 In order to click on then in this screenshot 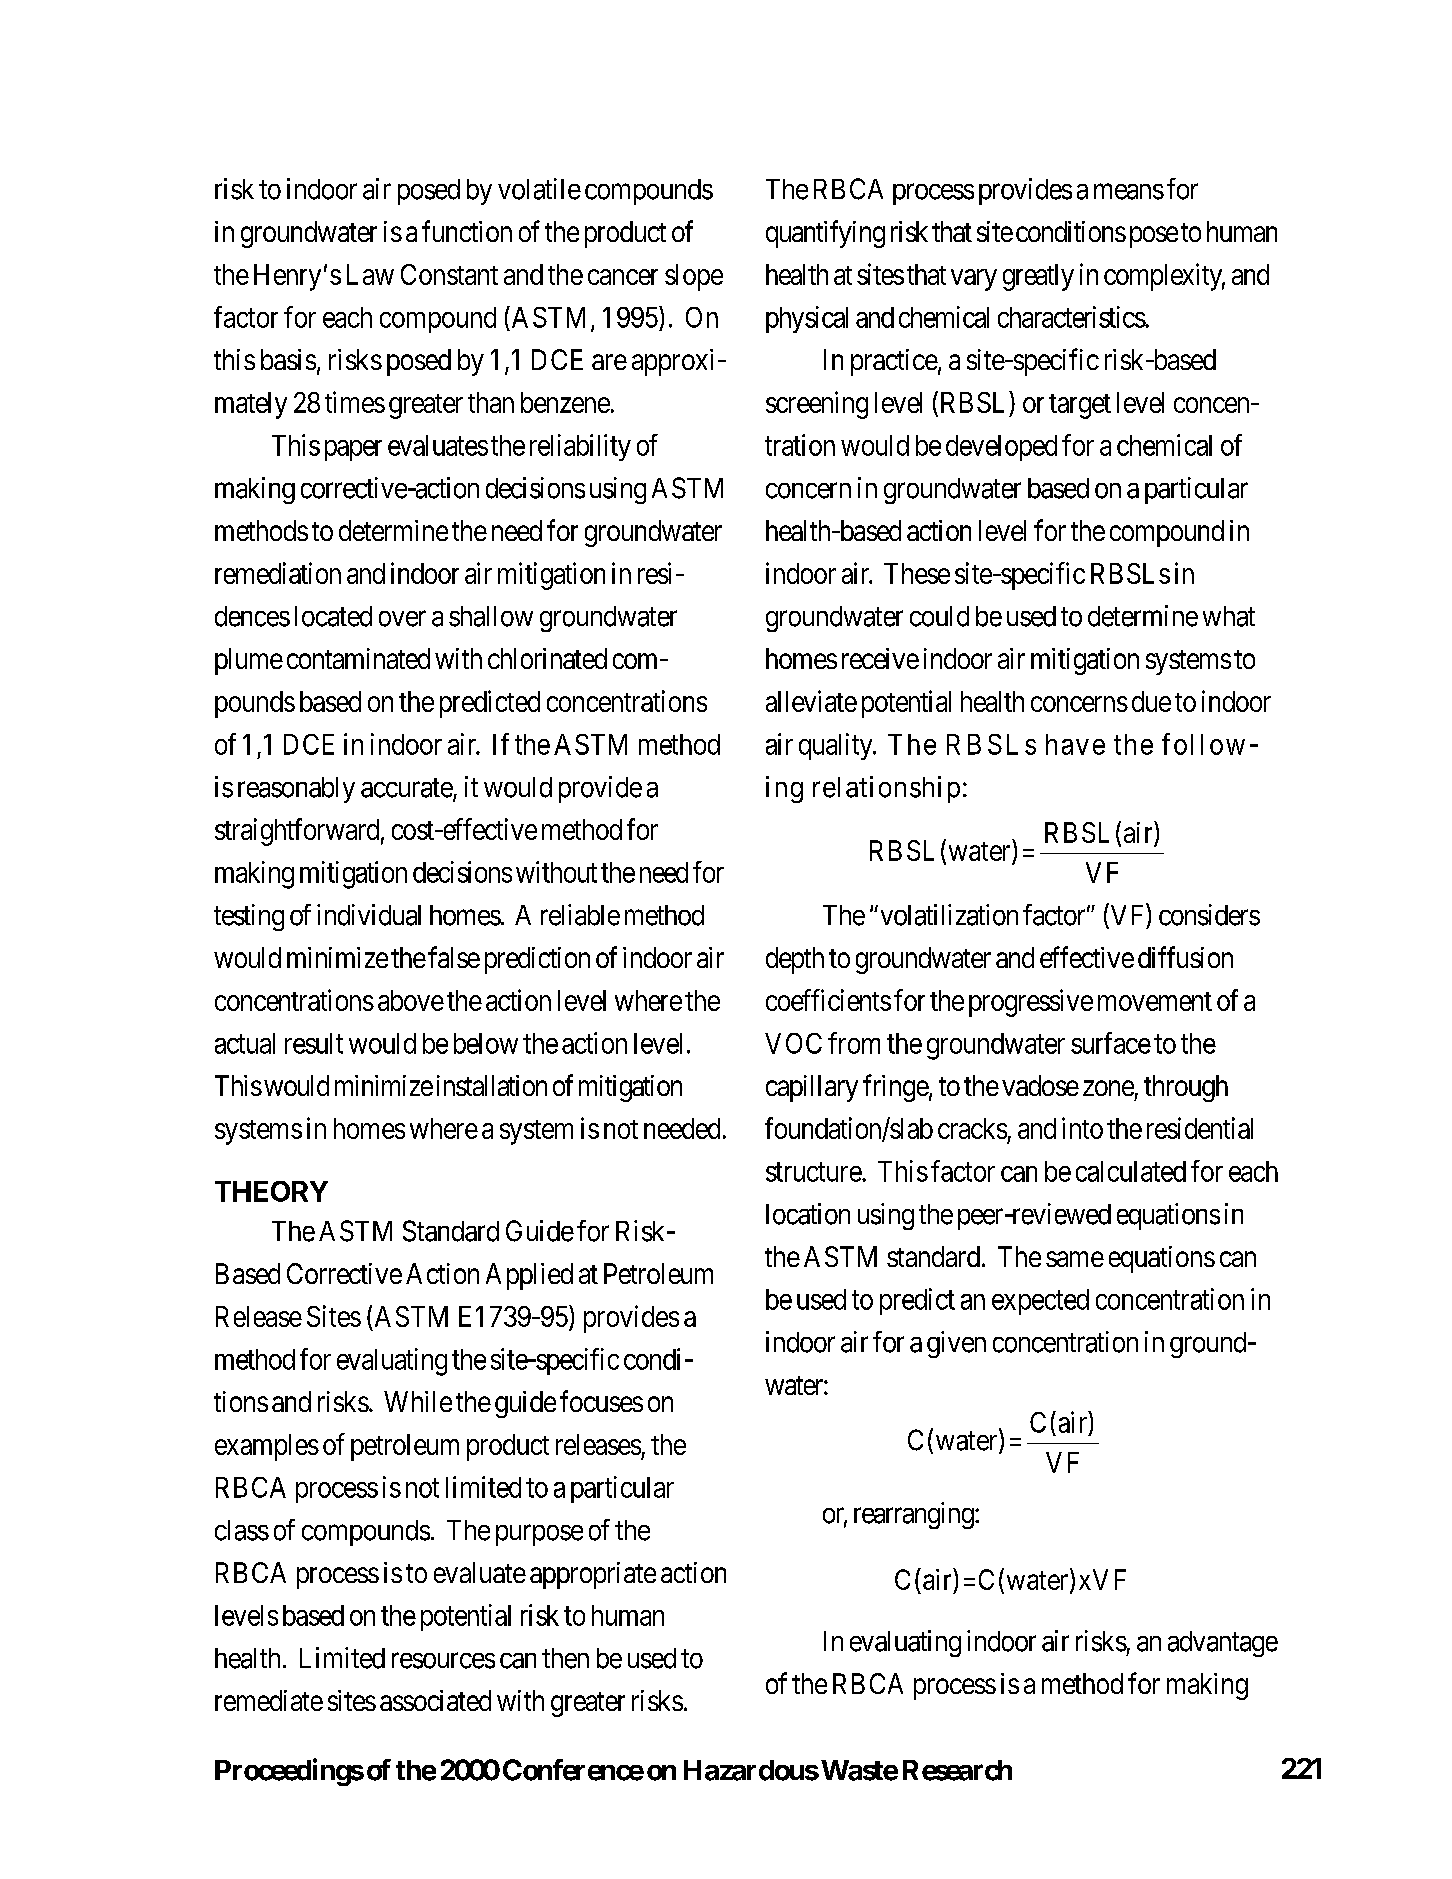, I will do `click(565, 1658)`.
